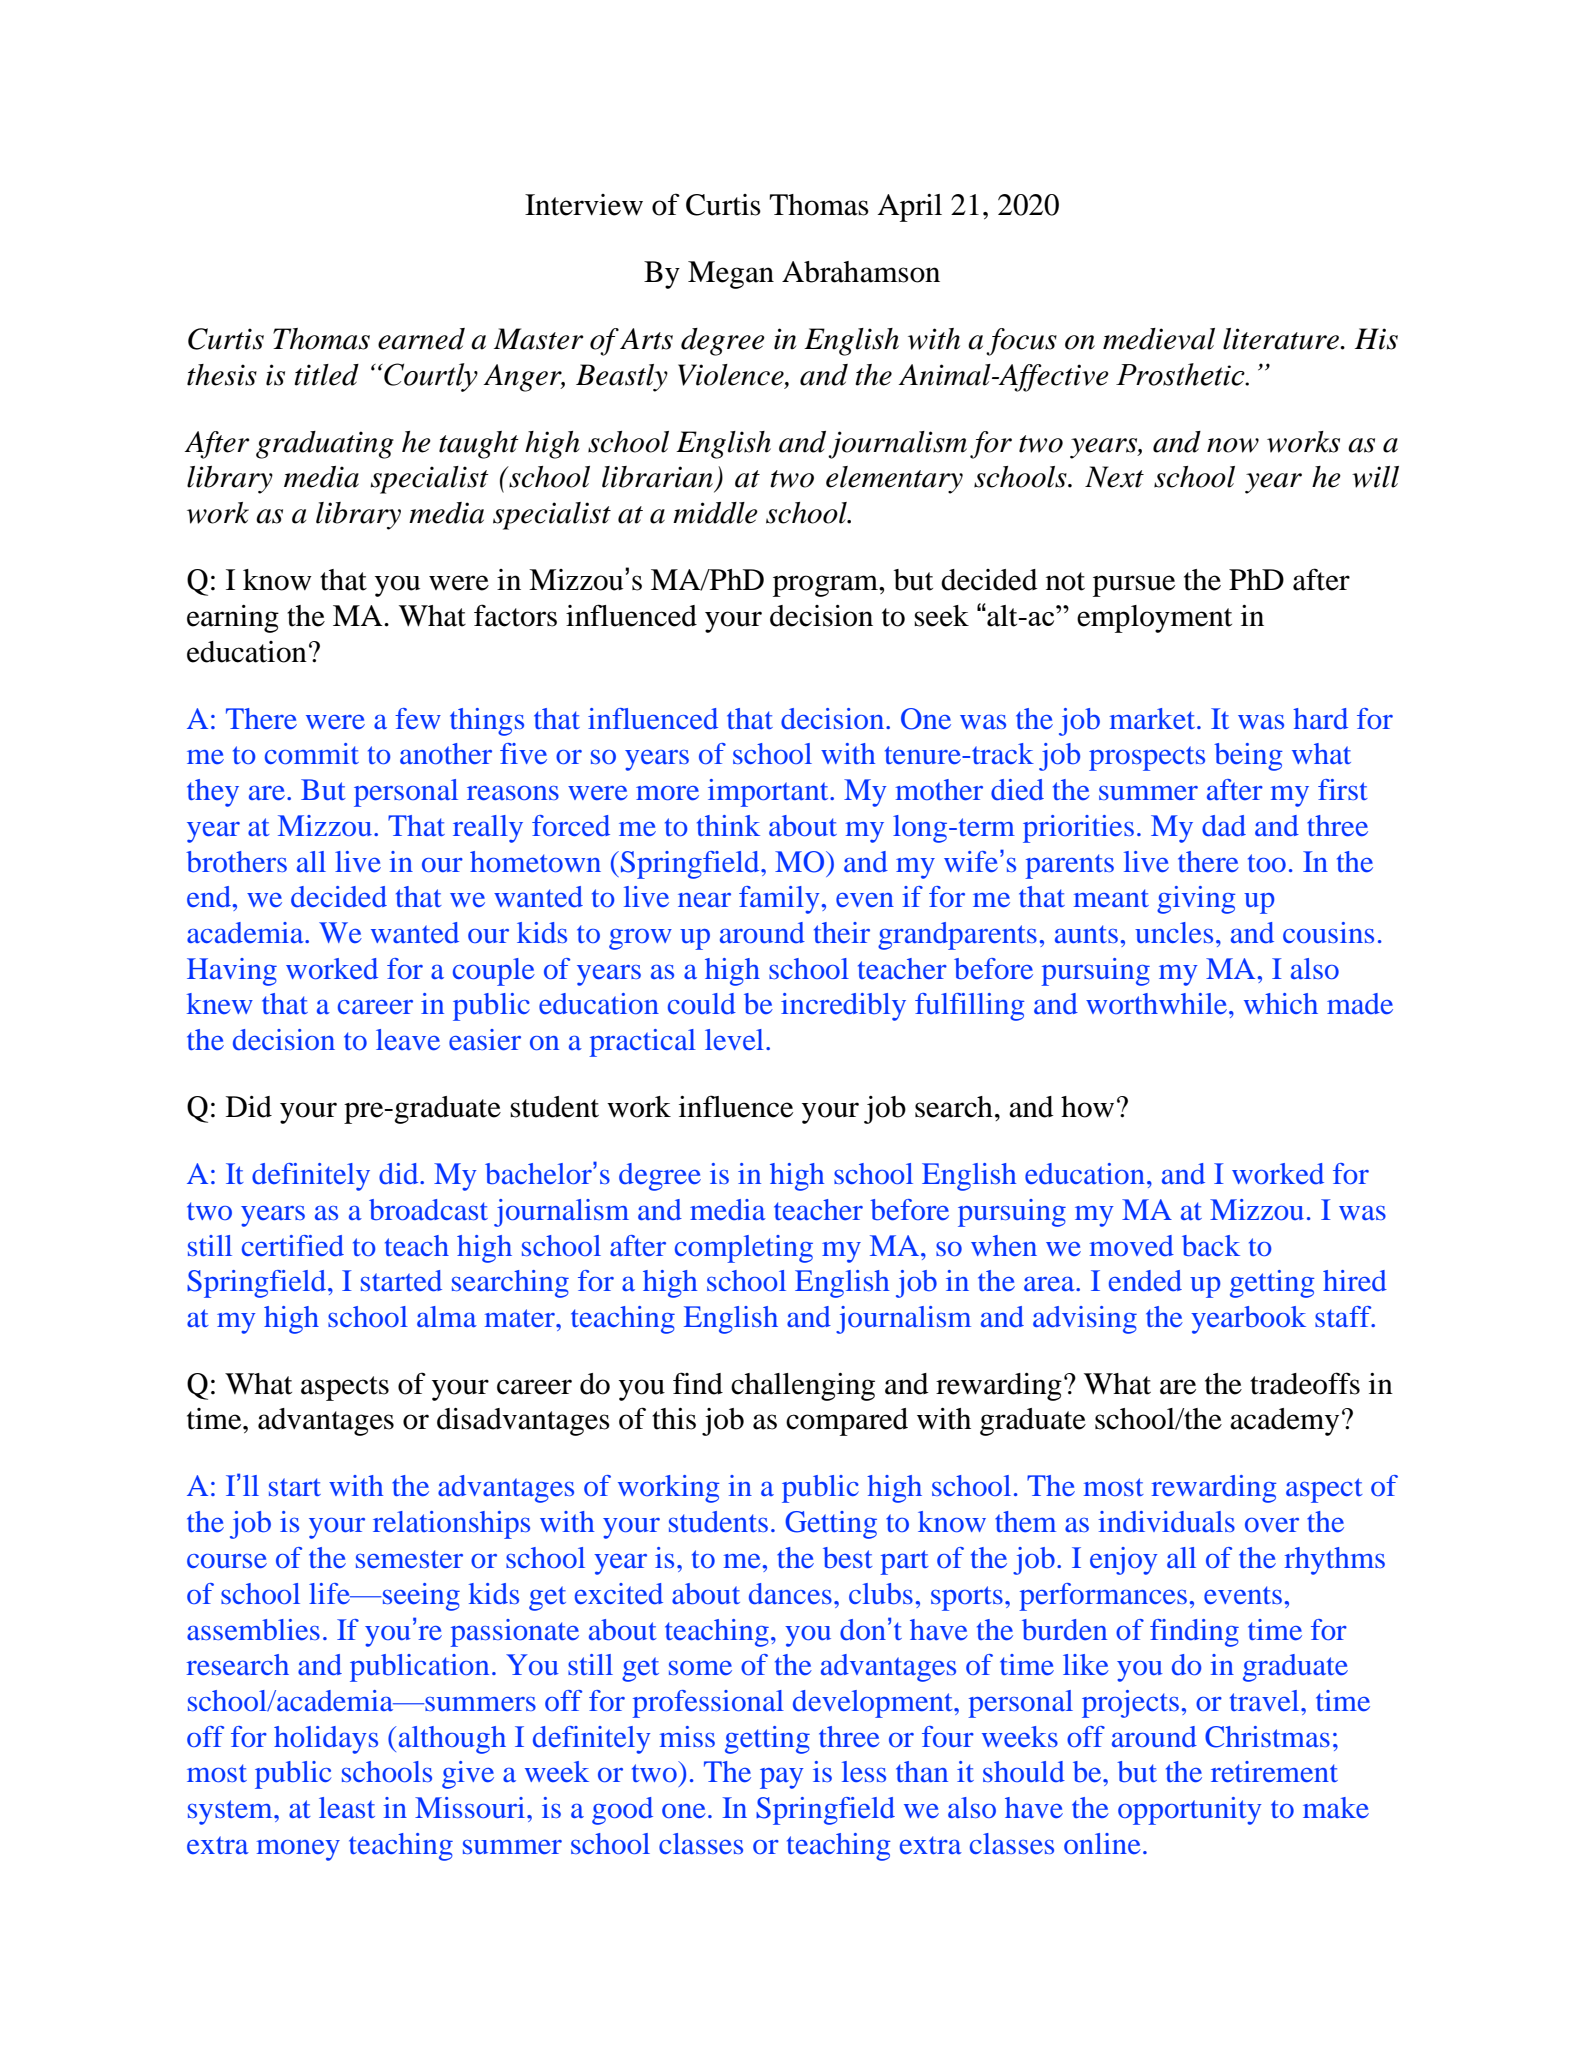  Describe the element at coordinates (421, 339) in the image. I see `earned` at that location.
